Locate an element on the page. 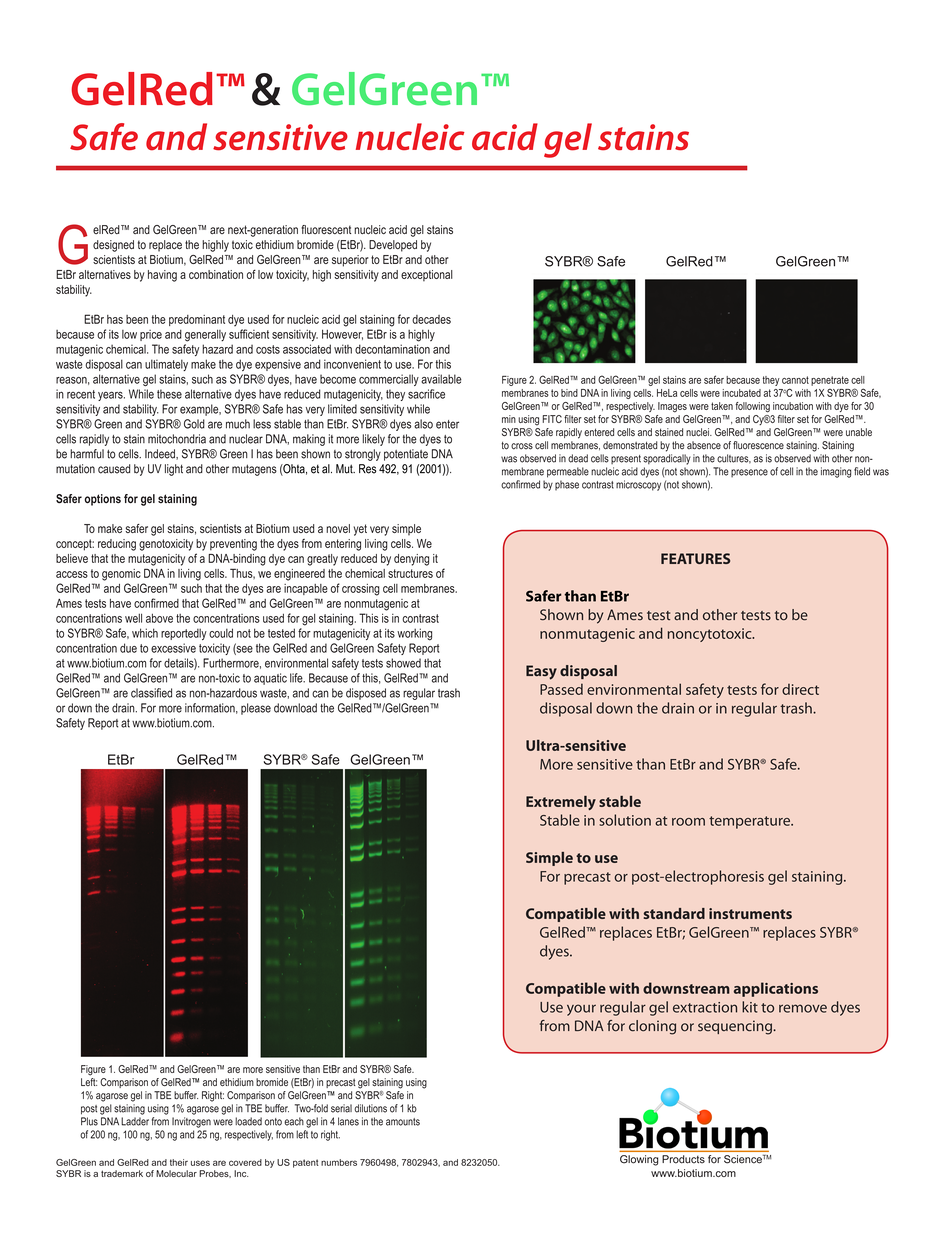 This image has height=1233, width=952. having is located at coordinates (162, 276).
